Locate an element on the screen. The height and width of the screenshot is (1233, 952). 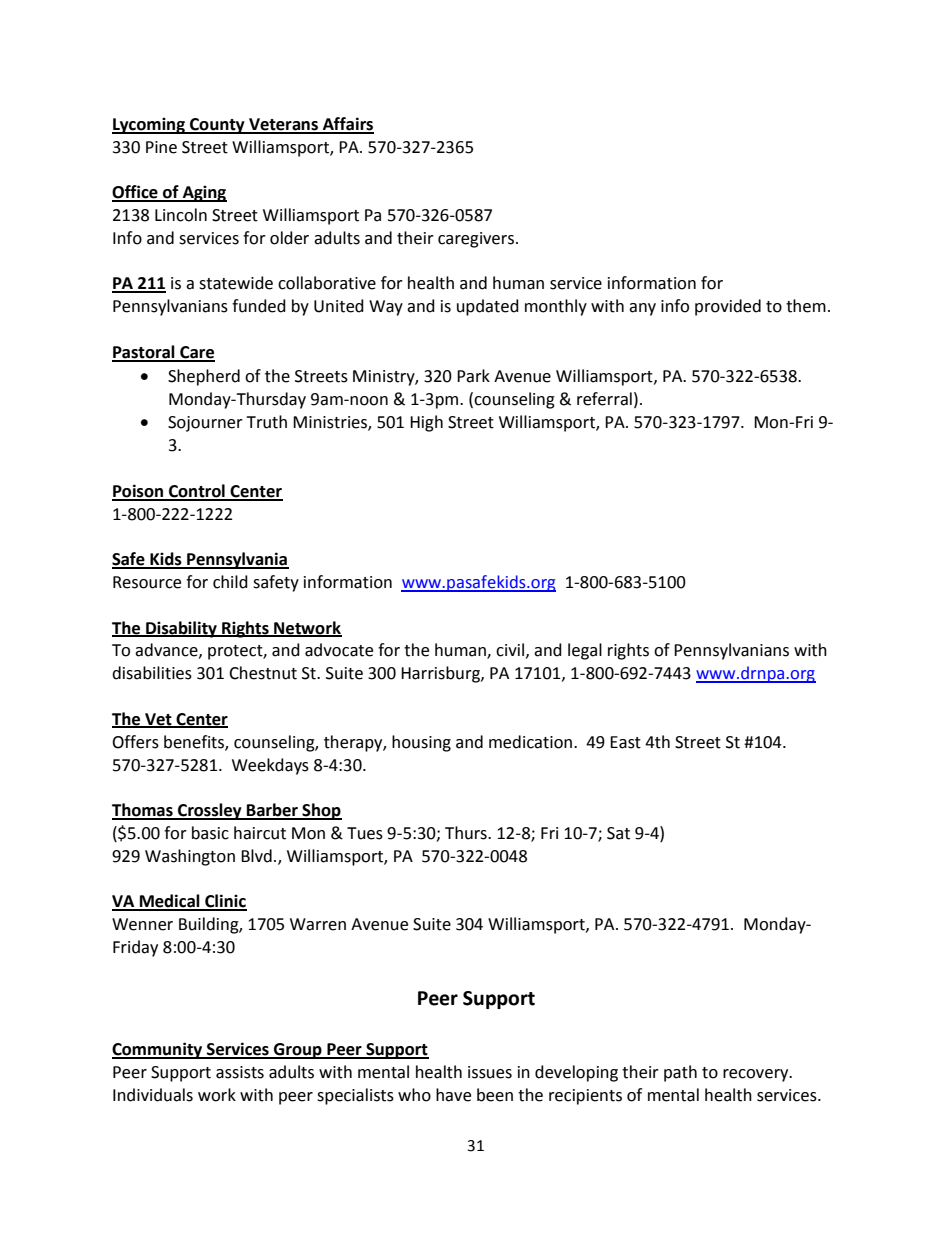
referral is located at coordinates (604, 399).
